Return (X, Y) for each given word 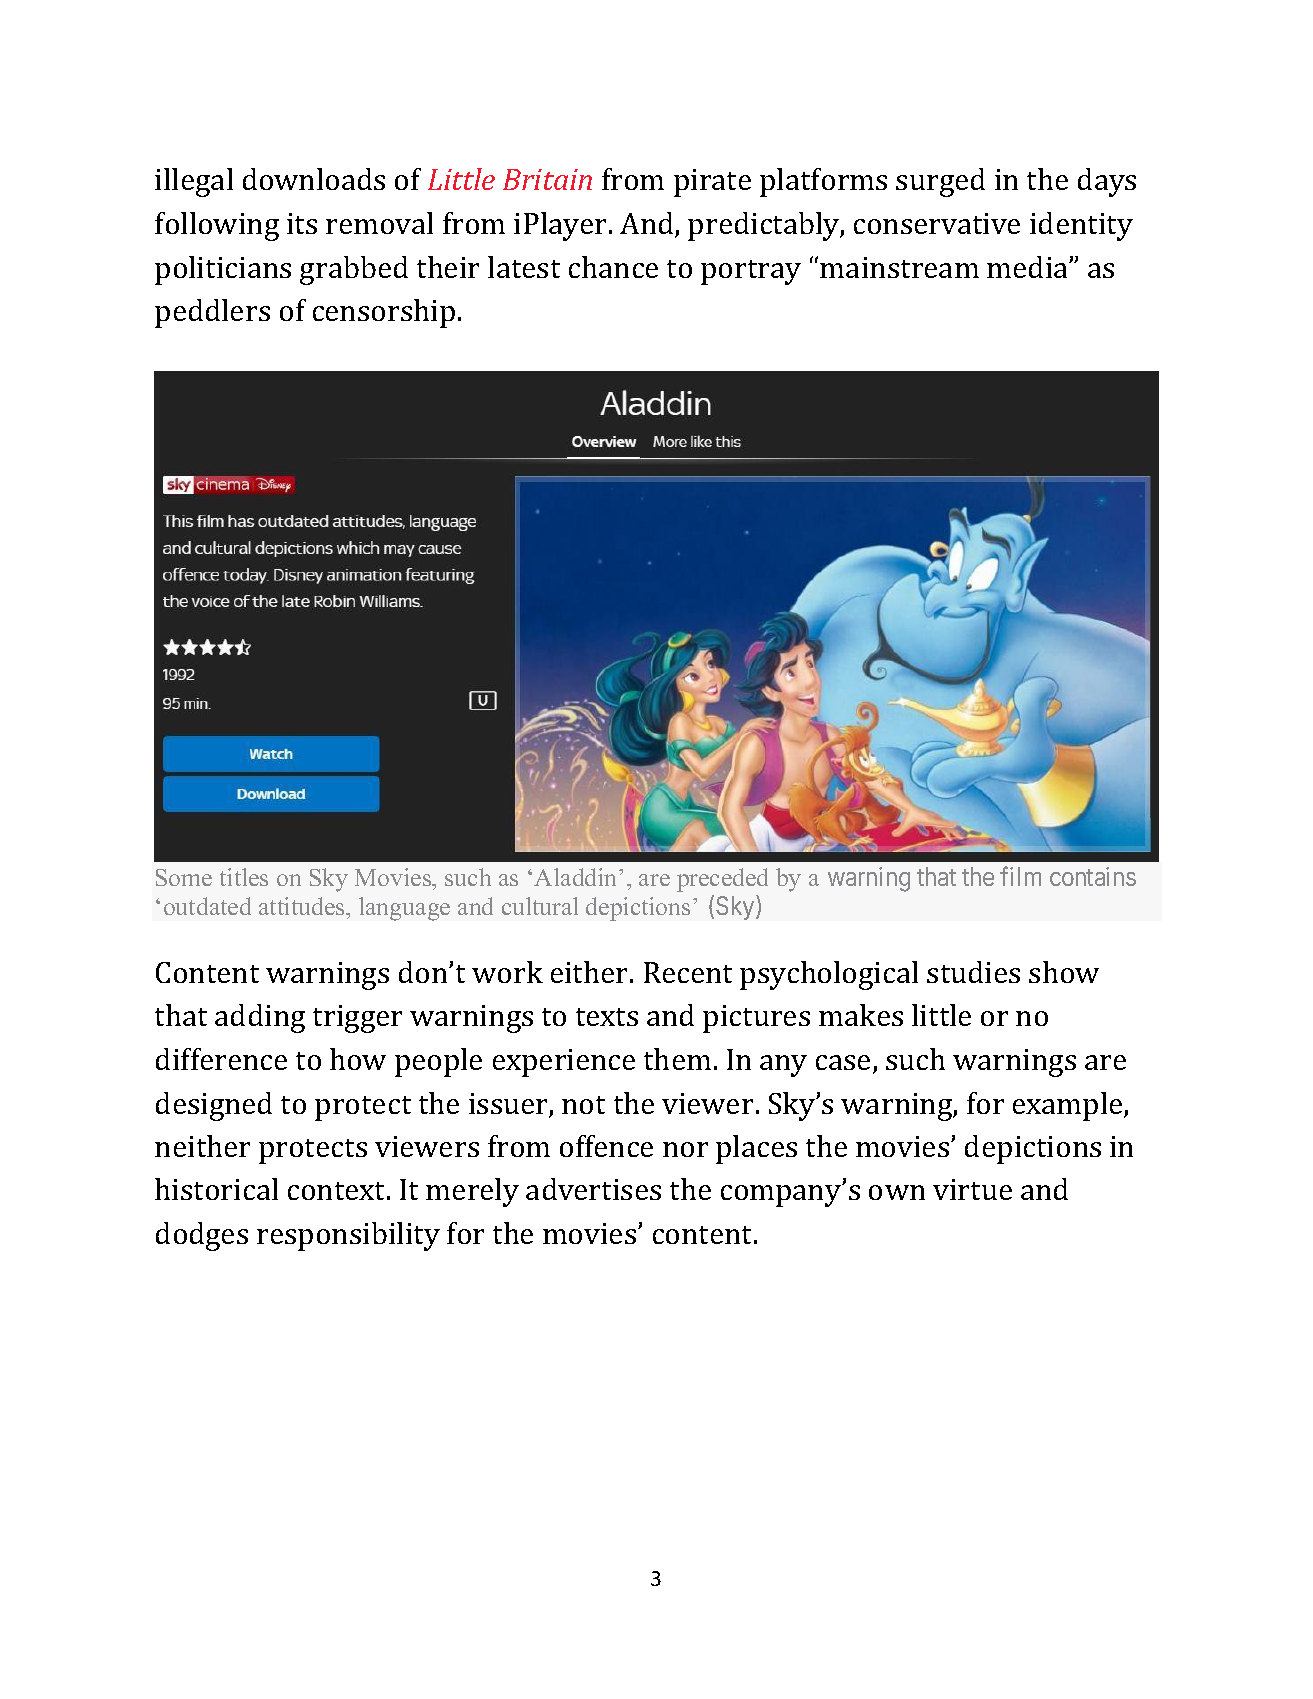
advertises (593, 1189)
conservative (937, 223)
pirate (712, 183)
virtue (972, 1189)
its (302, 223)
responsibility (348, 1236)
